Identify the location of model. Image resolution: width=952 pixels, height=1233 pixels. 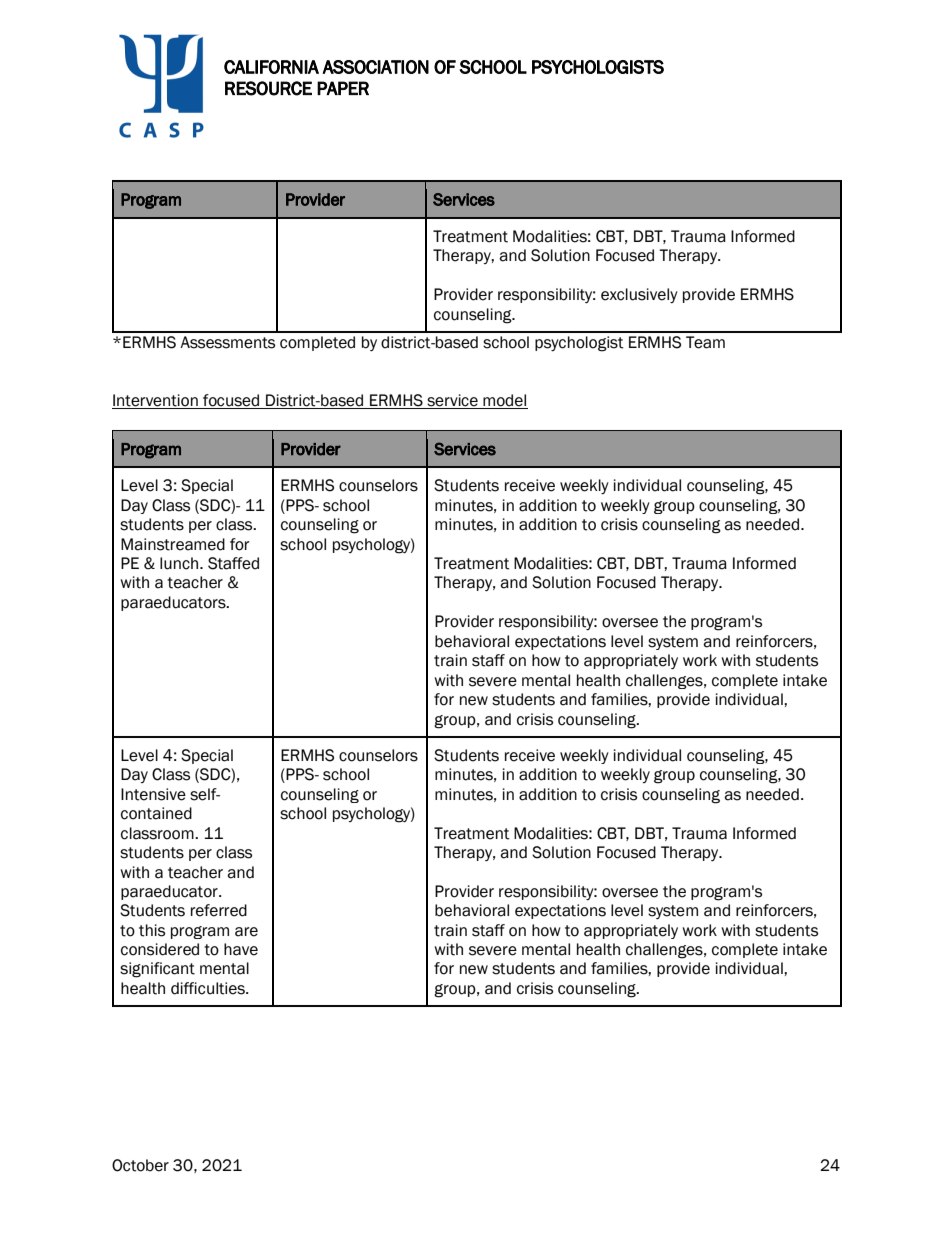
(504, 401).
